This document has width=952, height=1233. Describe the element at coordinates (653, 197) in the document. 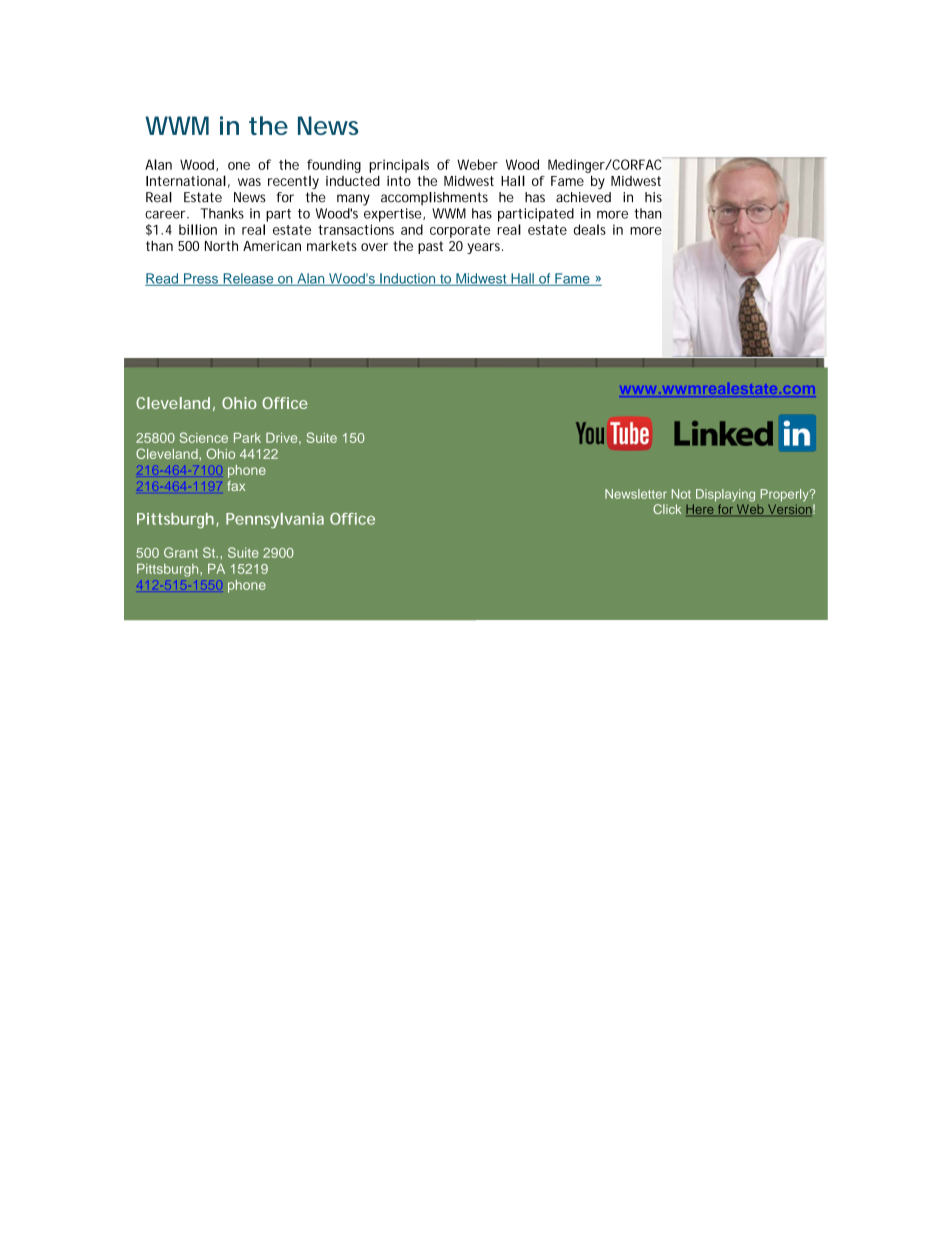

I see `his` at that location.
